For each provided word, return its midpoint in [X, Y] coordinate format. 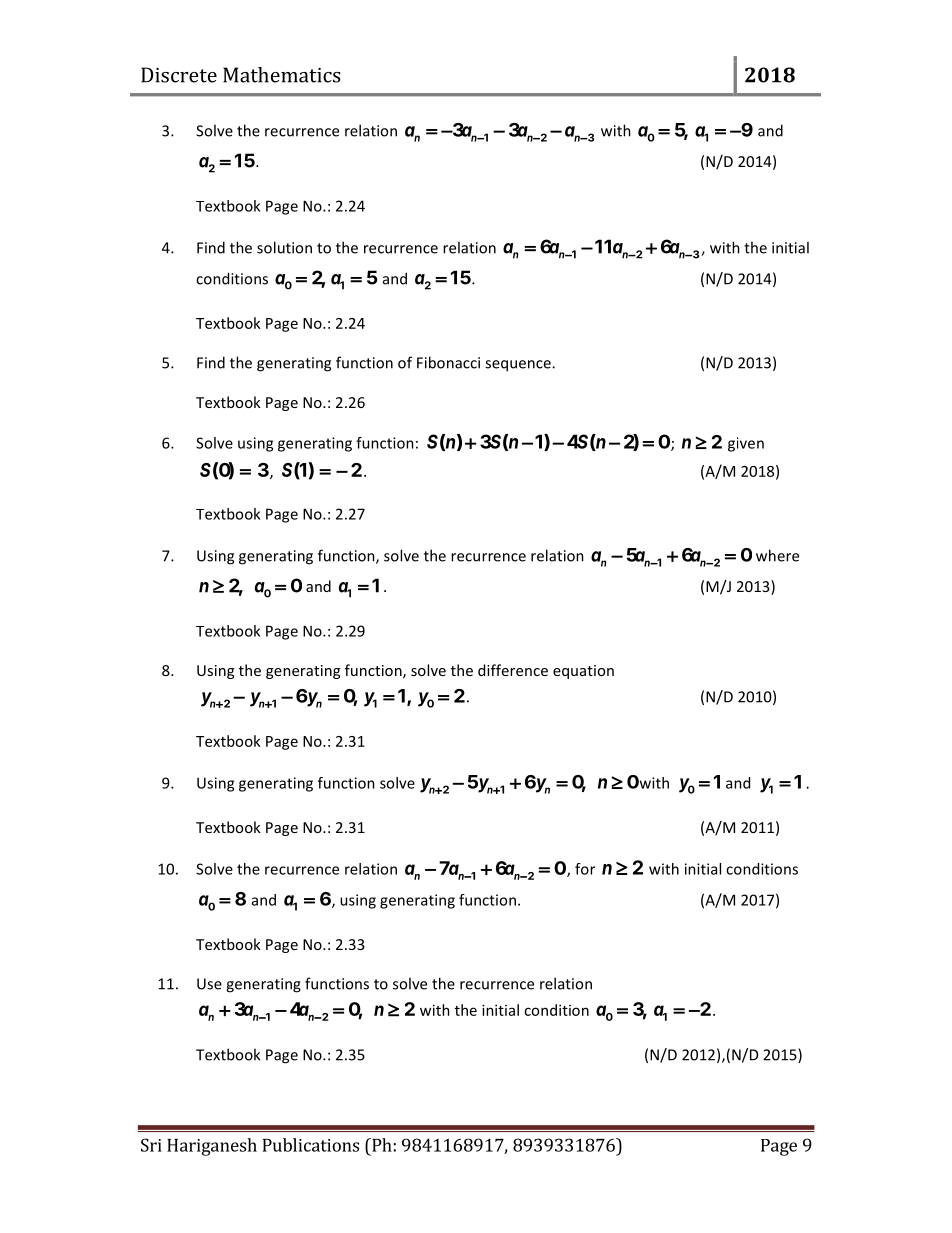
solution [284, 247]
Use [209, 984]
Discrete [179, 75]
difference [513, 670]
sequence [519, 366]
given [746, 444]
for [585, 869]
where [777, 555]
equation [583, 672]
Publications [311, 1145]
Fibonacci [448, 362]
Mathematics [282, 75]
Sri [151, 1145]
